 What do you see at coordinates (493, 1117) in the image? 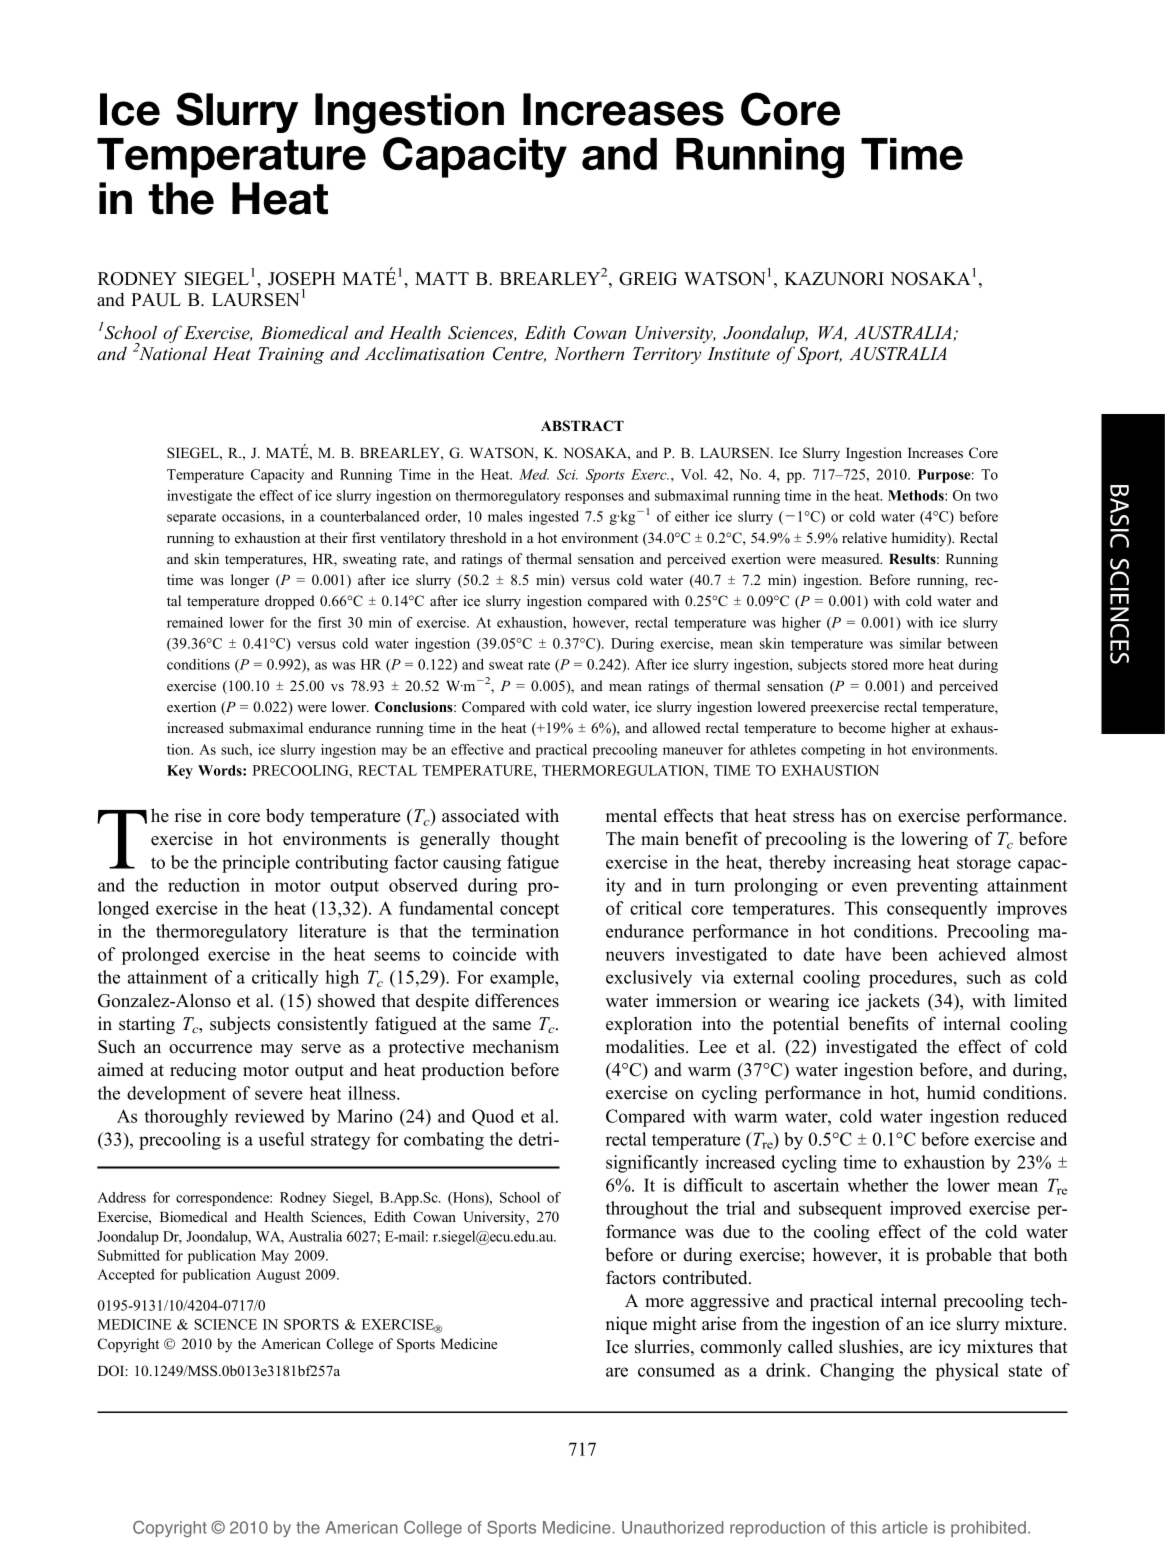
I see `Quod` at bounding box center [493, 1117].
